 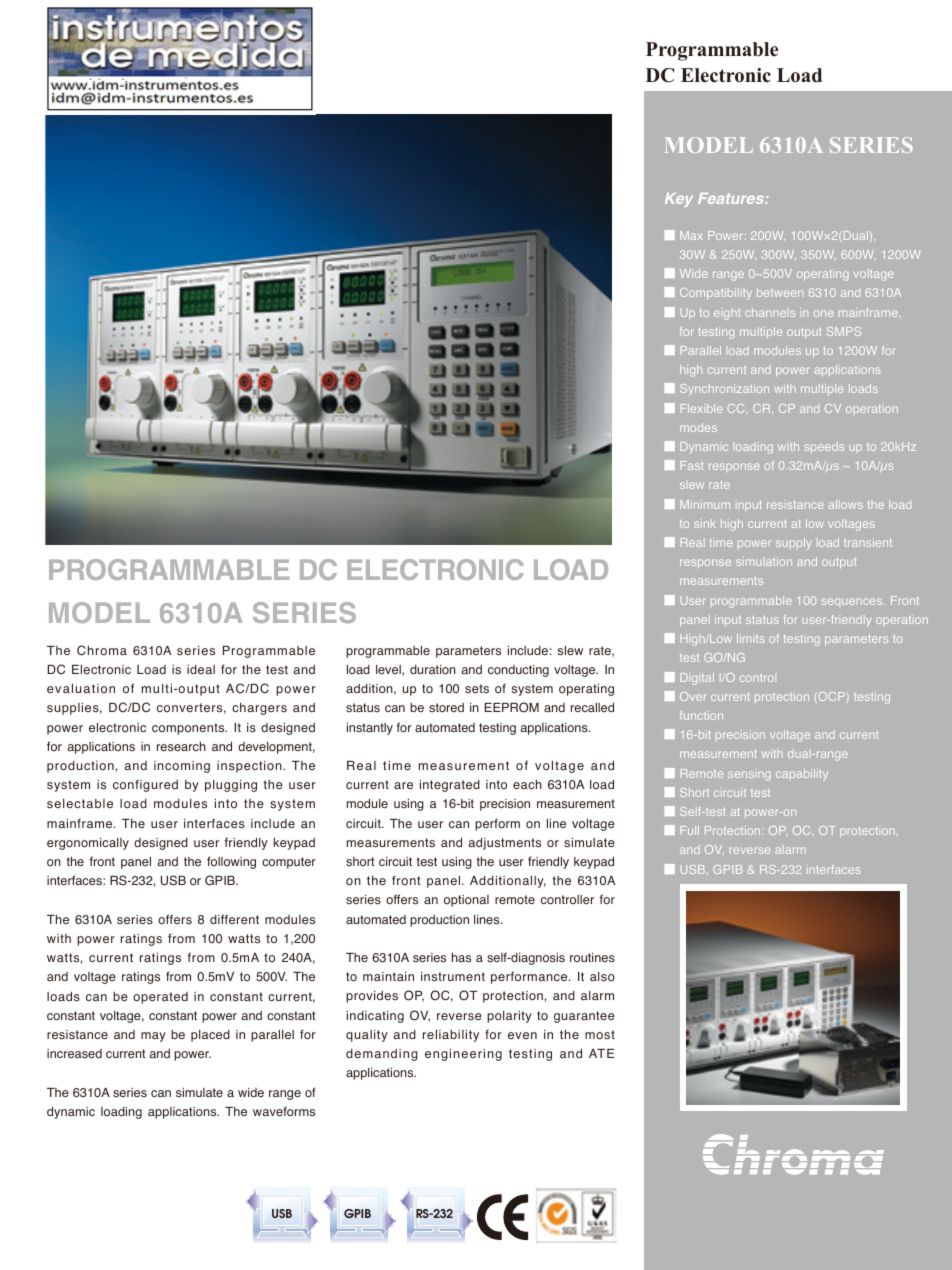 I want to click on sets, so click(x=477, y=689).
